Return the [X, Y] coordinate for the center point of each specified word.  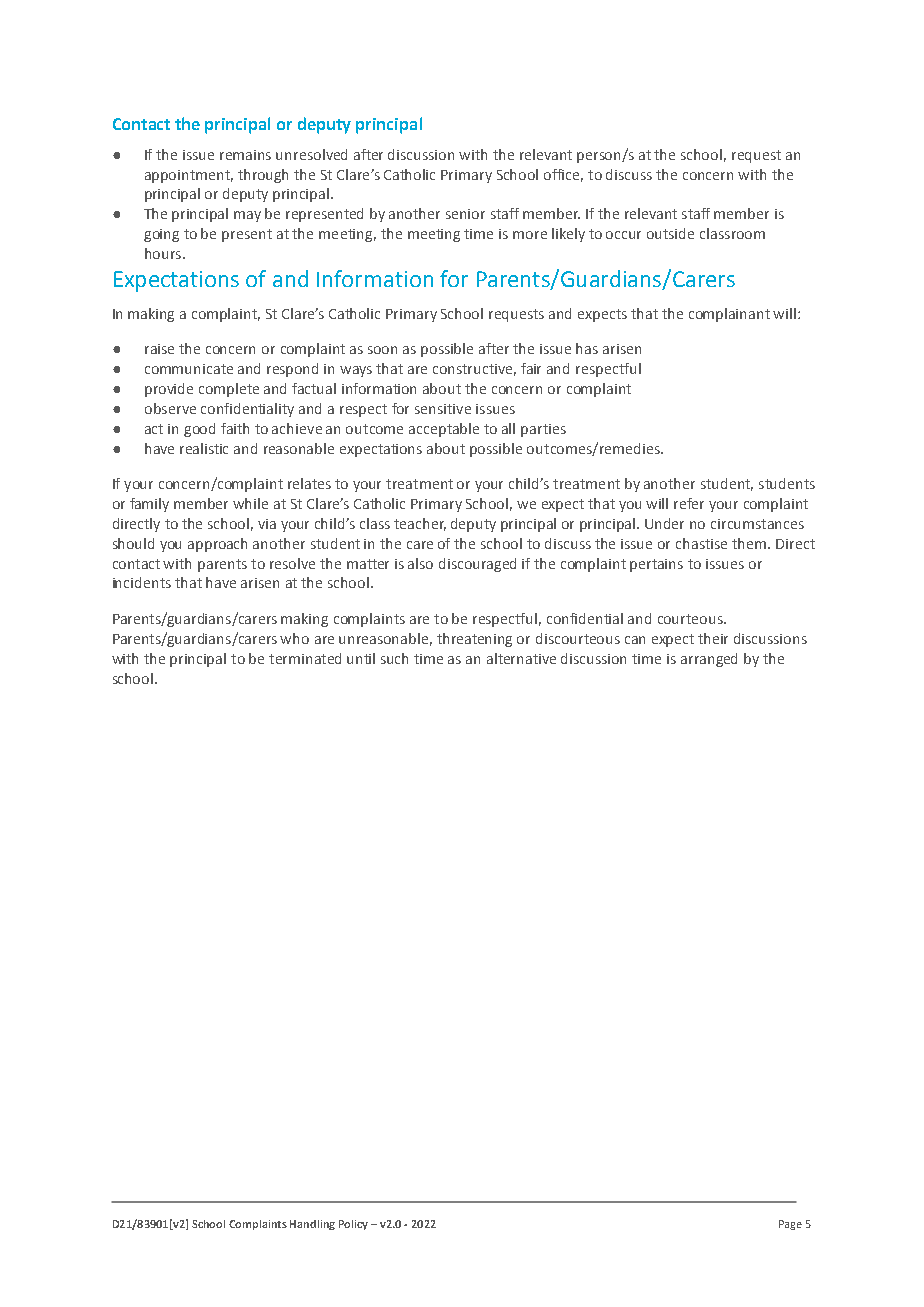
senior [465, 214]
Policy [353, 1225]
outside [670, 233]
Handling [312, 1225]
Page [790, 1225]
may [247, 216]
